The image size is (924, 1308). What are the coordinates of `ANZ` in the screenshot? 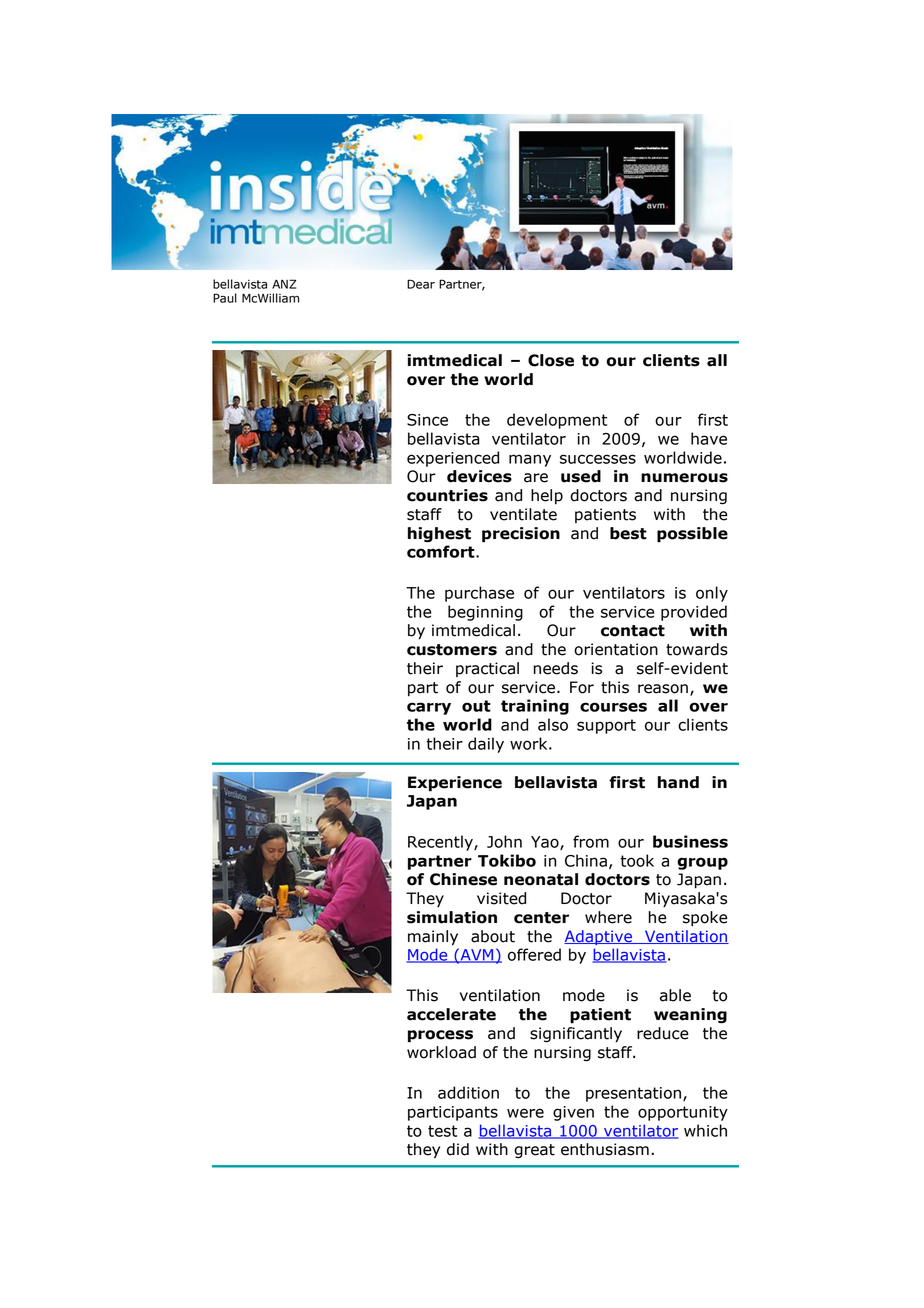 It's located at (284, 284).
